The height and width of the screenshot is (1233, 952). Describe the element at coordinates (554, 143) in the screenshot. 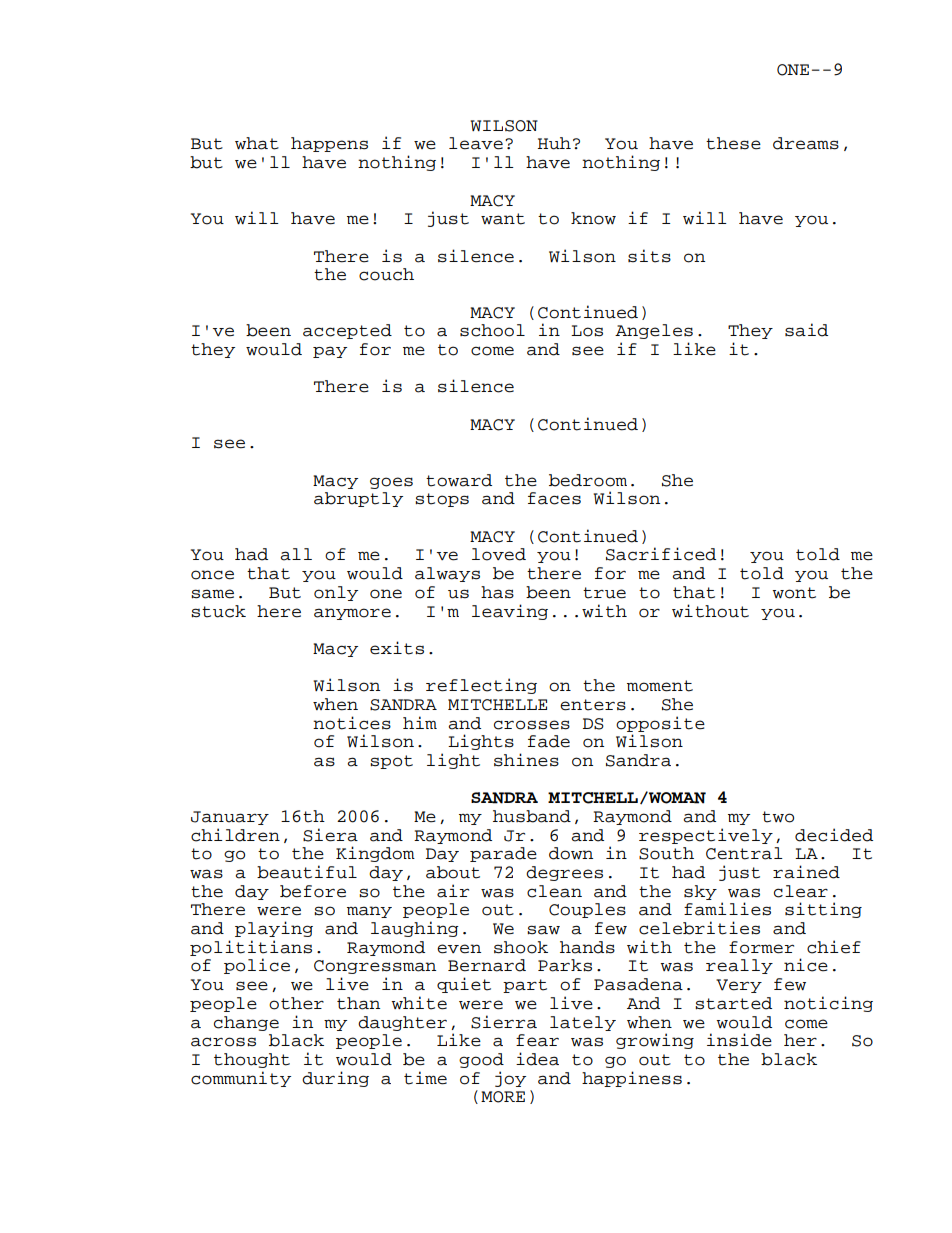

I see `Huh` at that location.
